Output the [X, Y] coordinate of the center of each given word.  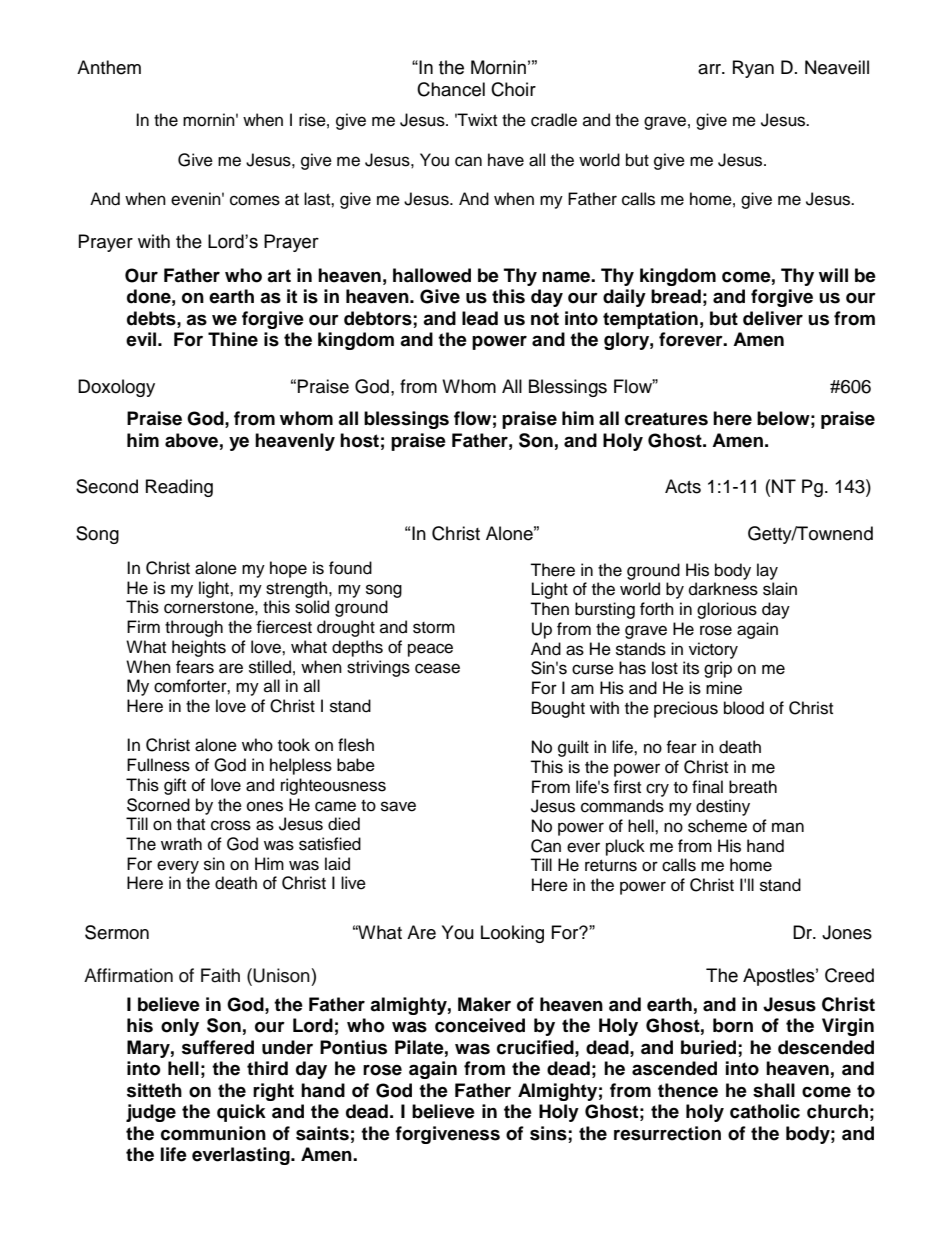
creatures [666, 419]
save [398, 806]
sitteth [154, 1090]
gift [175, 786]
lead [480, 318]
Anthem [109, 67]
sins [548, 1133]
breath [753, 787]
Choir [513, 89]
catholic [765, 1111]
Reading [179, 488]
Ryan [753, 69]
